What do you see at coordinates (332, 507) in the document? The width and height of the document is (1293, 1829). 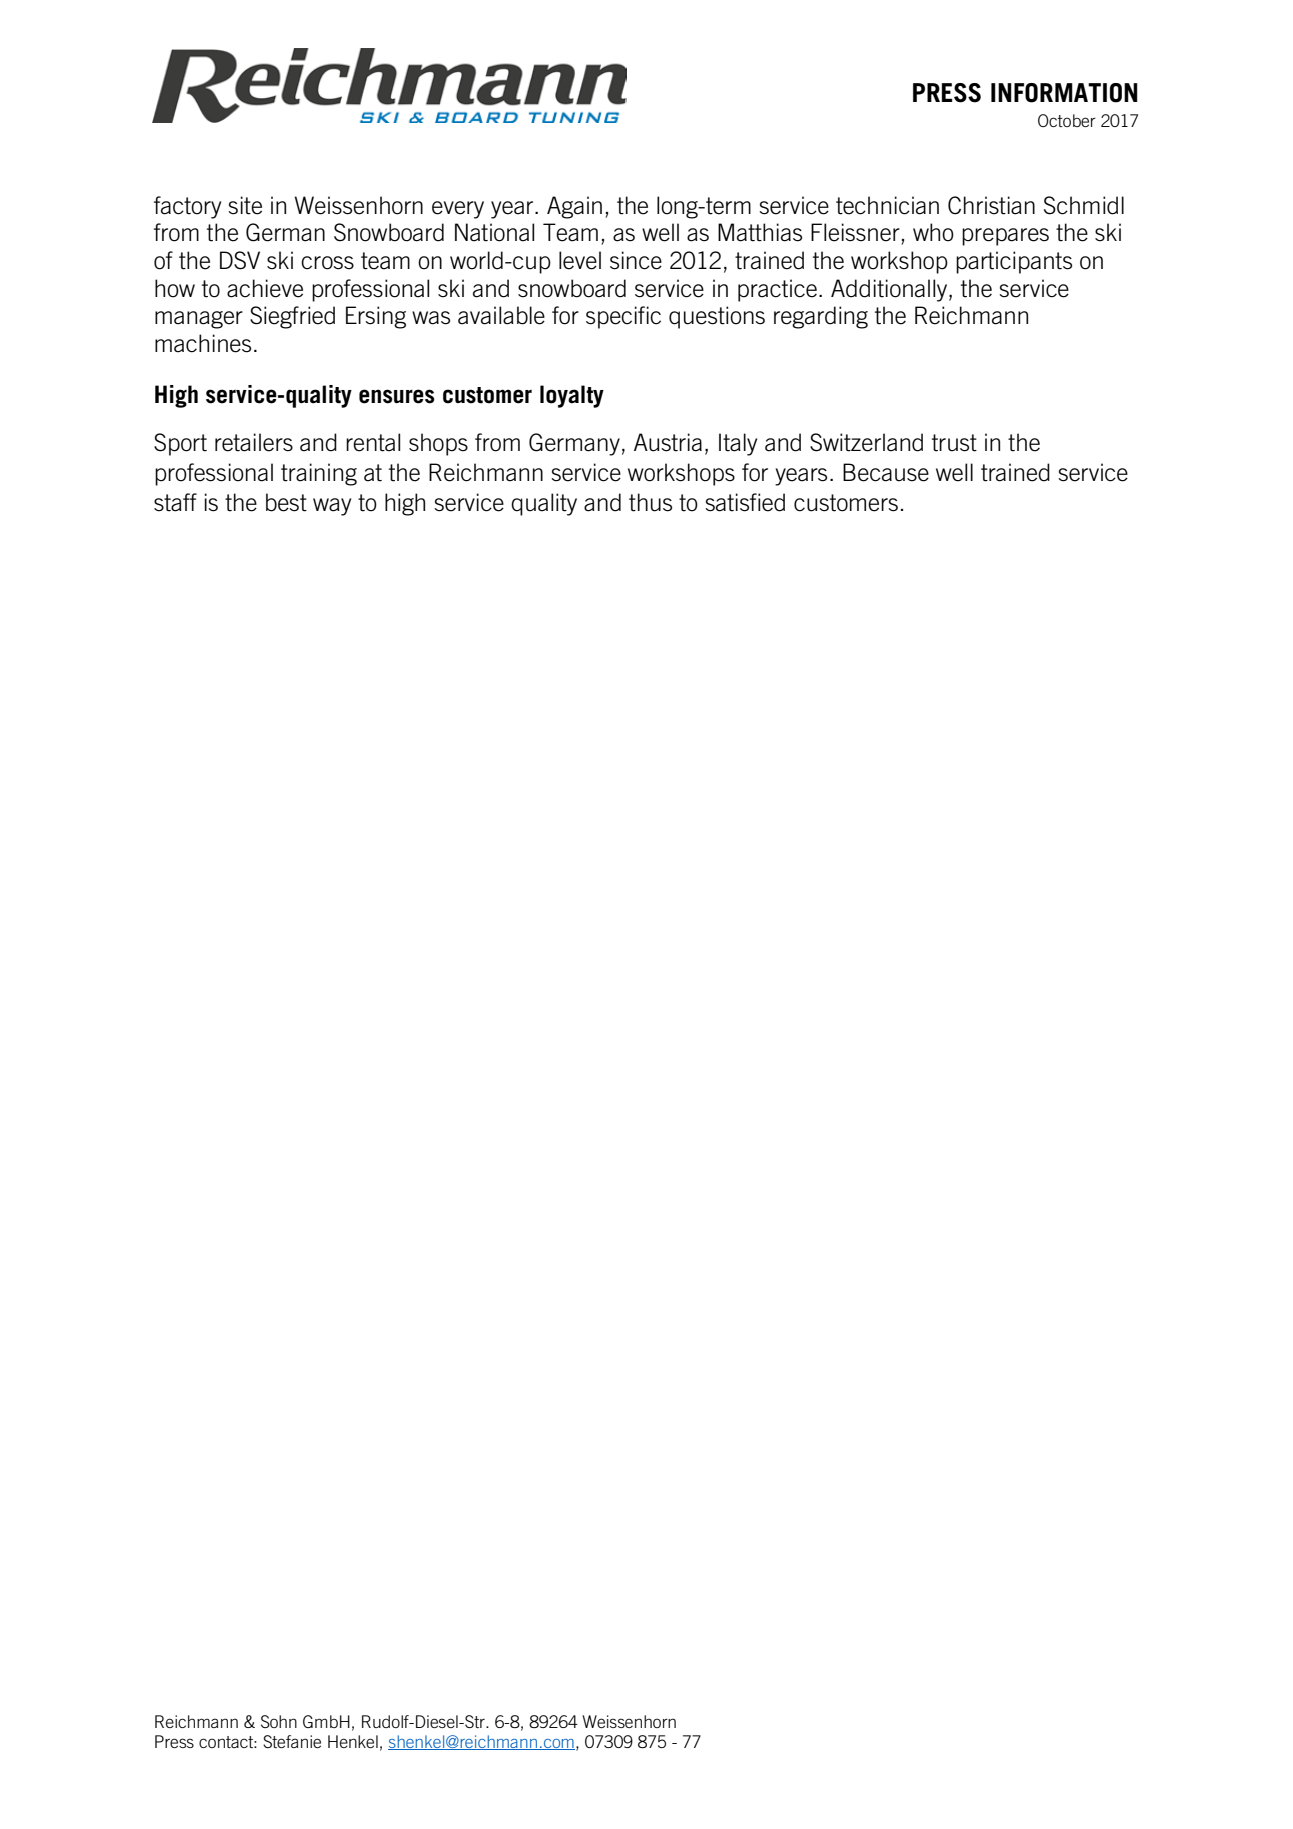 I see `way` at bounding box center [332, 507].
